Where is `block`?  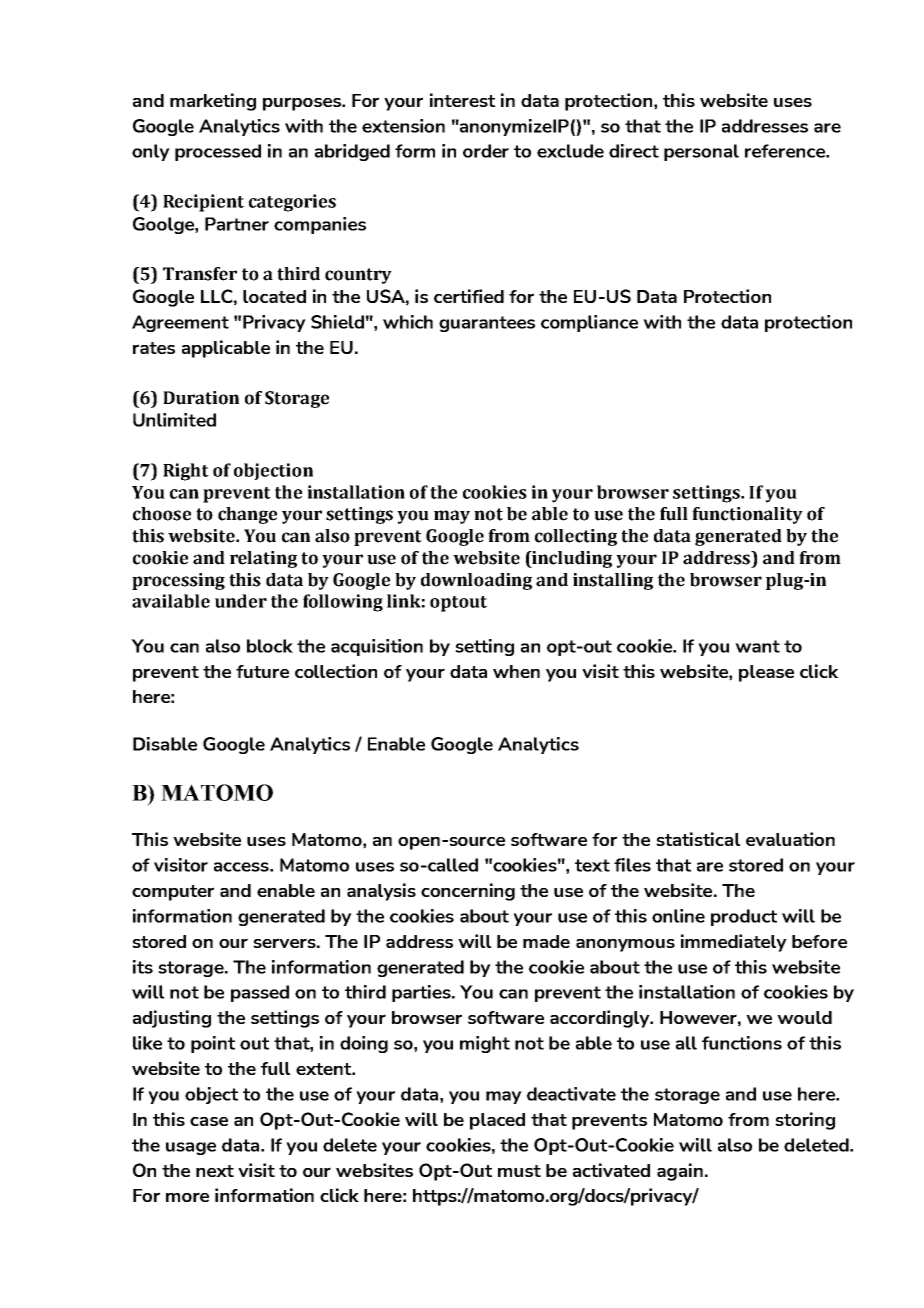 block is located at coordinates (270, 646).
